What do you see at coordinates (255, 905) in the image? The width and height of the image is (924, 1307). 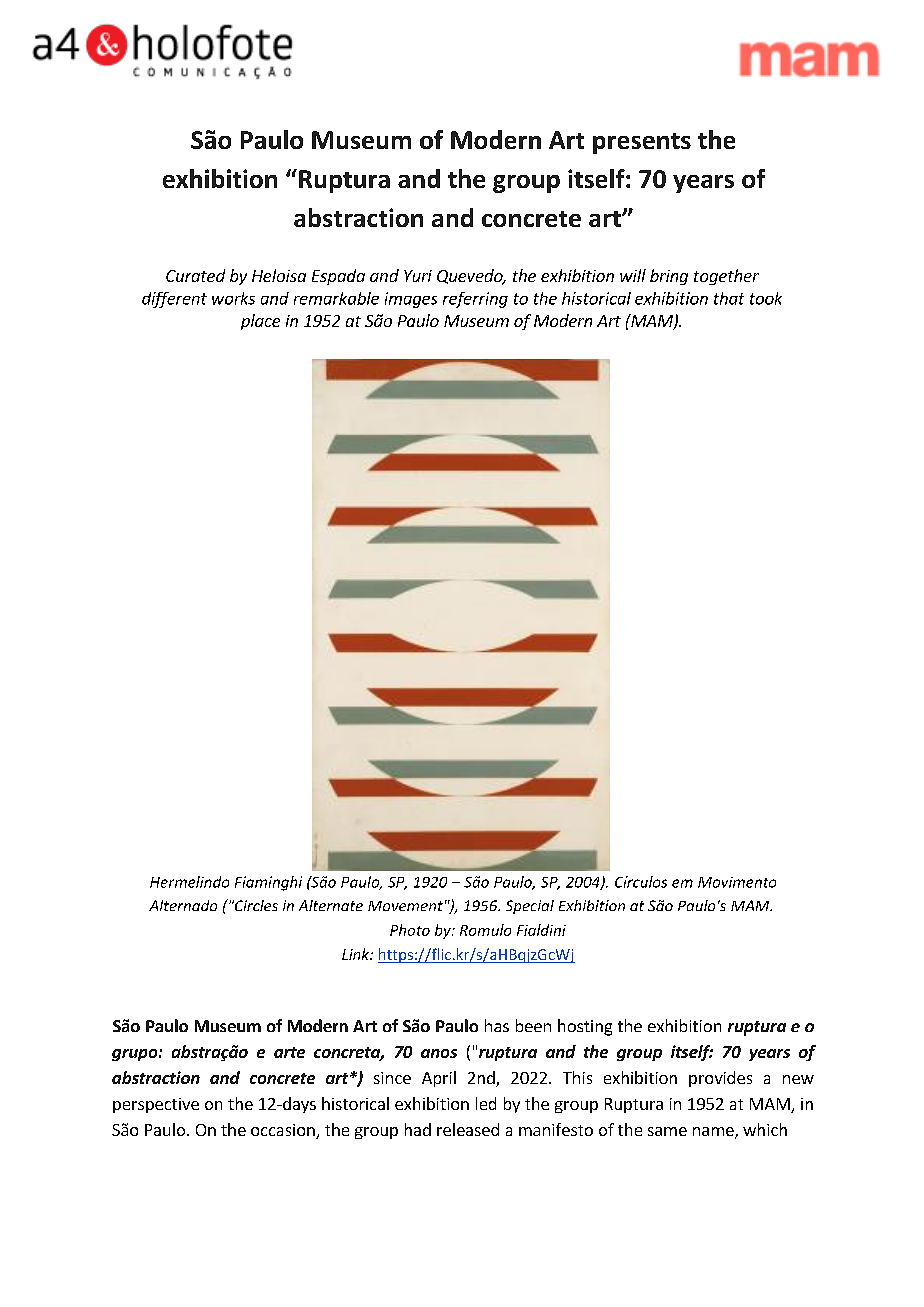 I see `Circles` at bounding box center [255, 905].
